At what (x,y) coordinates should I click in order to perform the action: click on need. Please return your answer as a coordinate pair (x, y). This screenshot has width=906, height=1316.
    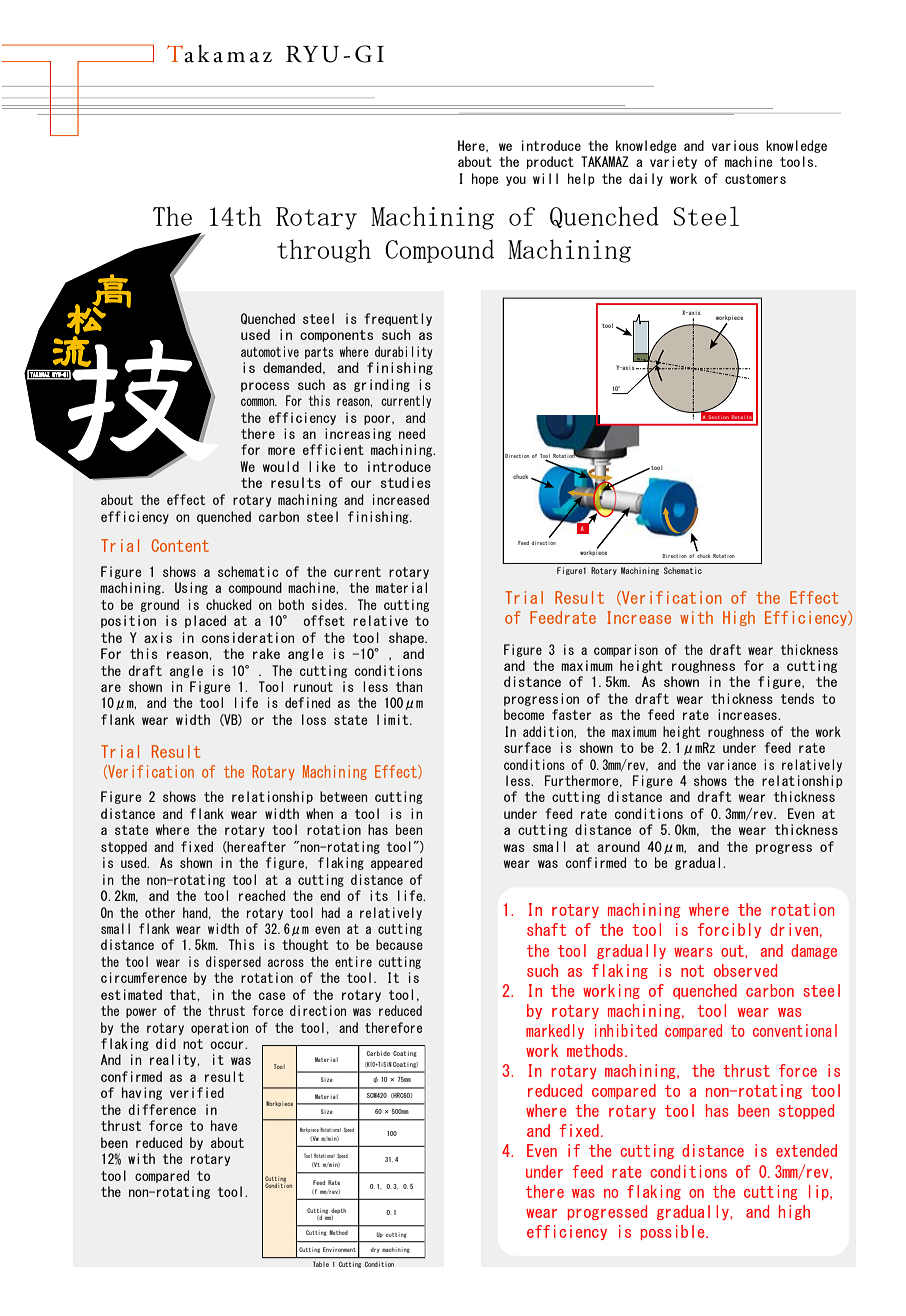
    Looking at the image, I should click on (412, 433).
